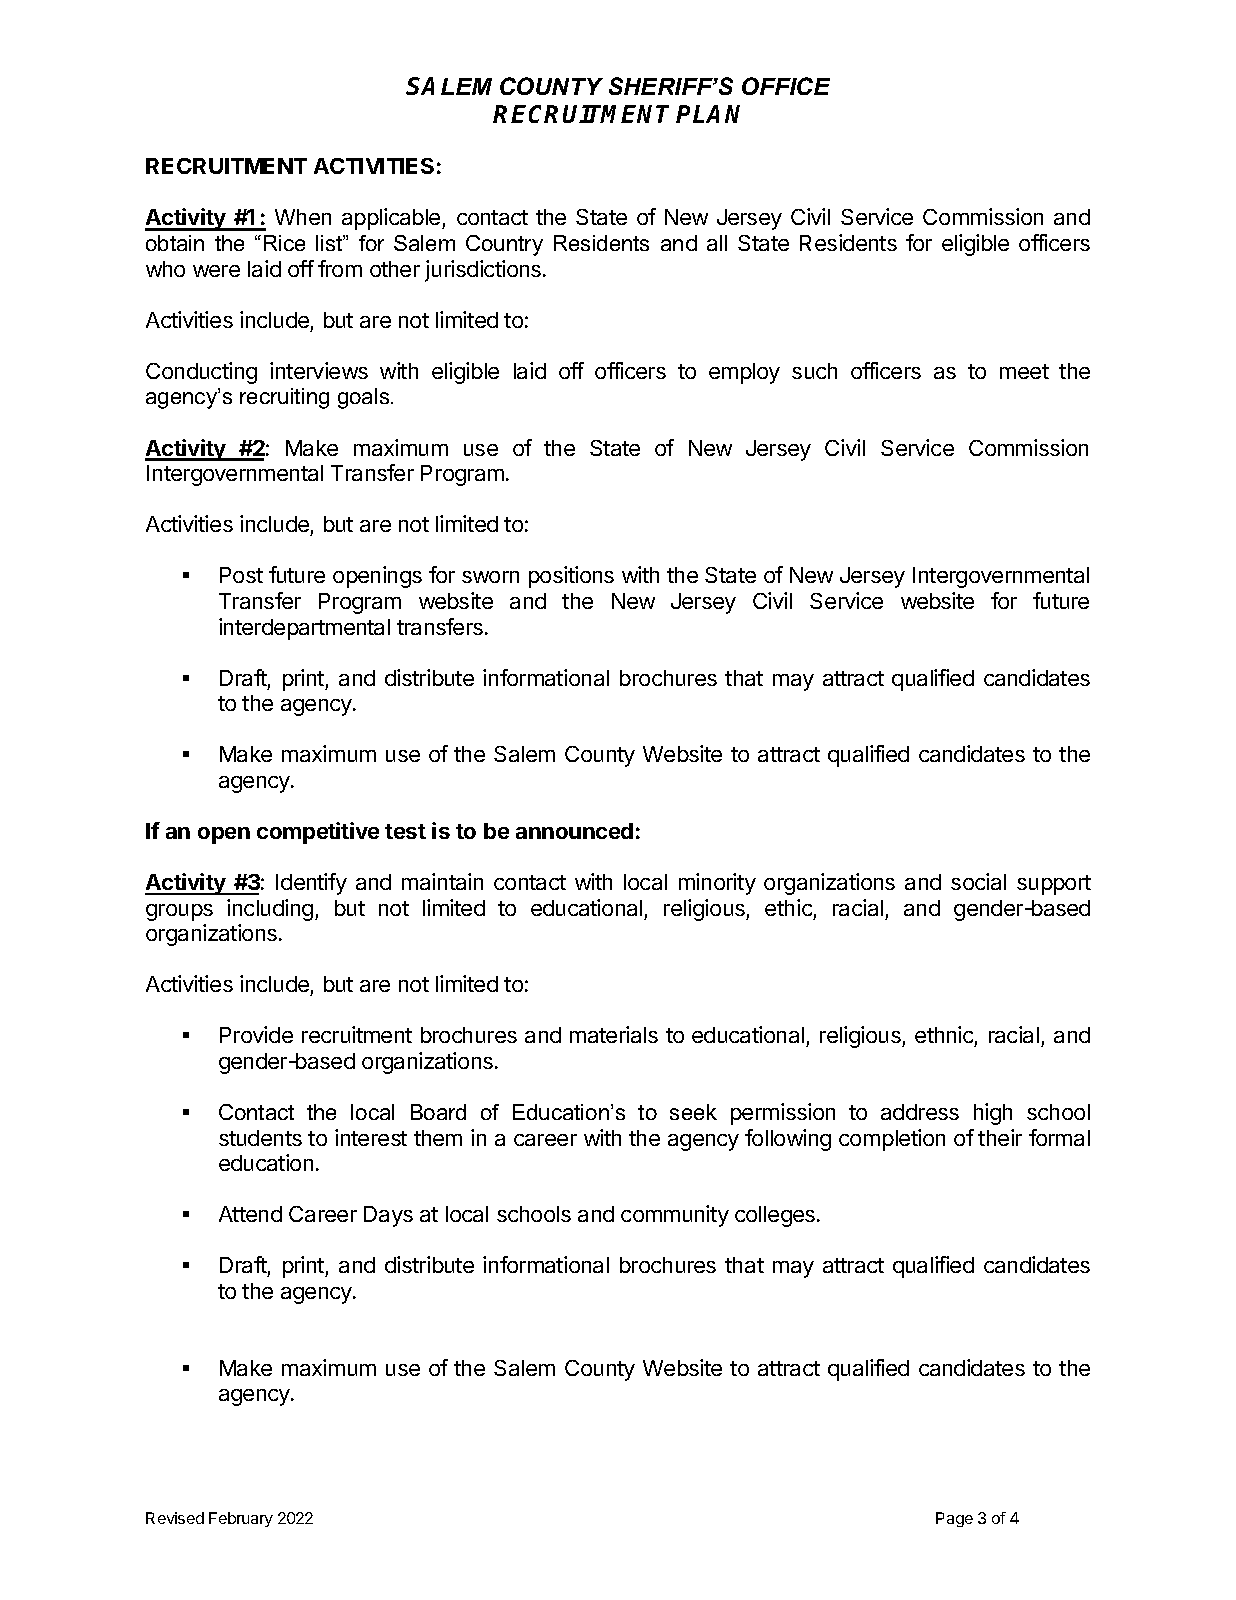 Image resolution: width=1236 pixels, height=1600 pixels. I want to click on announced, so click(574, 831).
